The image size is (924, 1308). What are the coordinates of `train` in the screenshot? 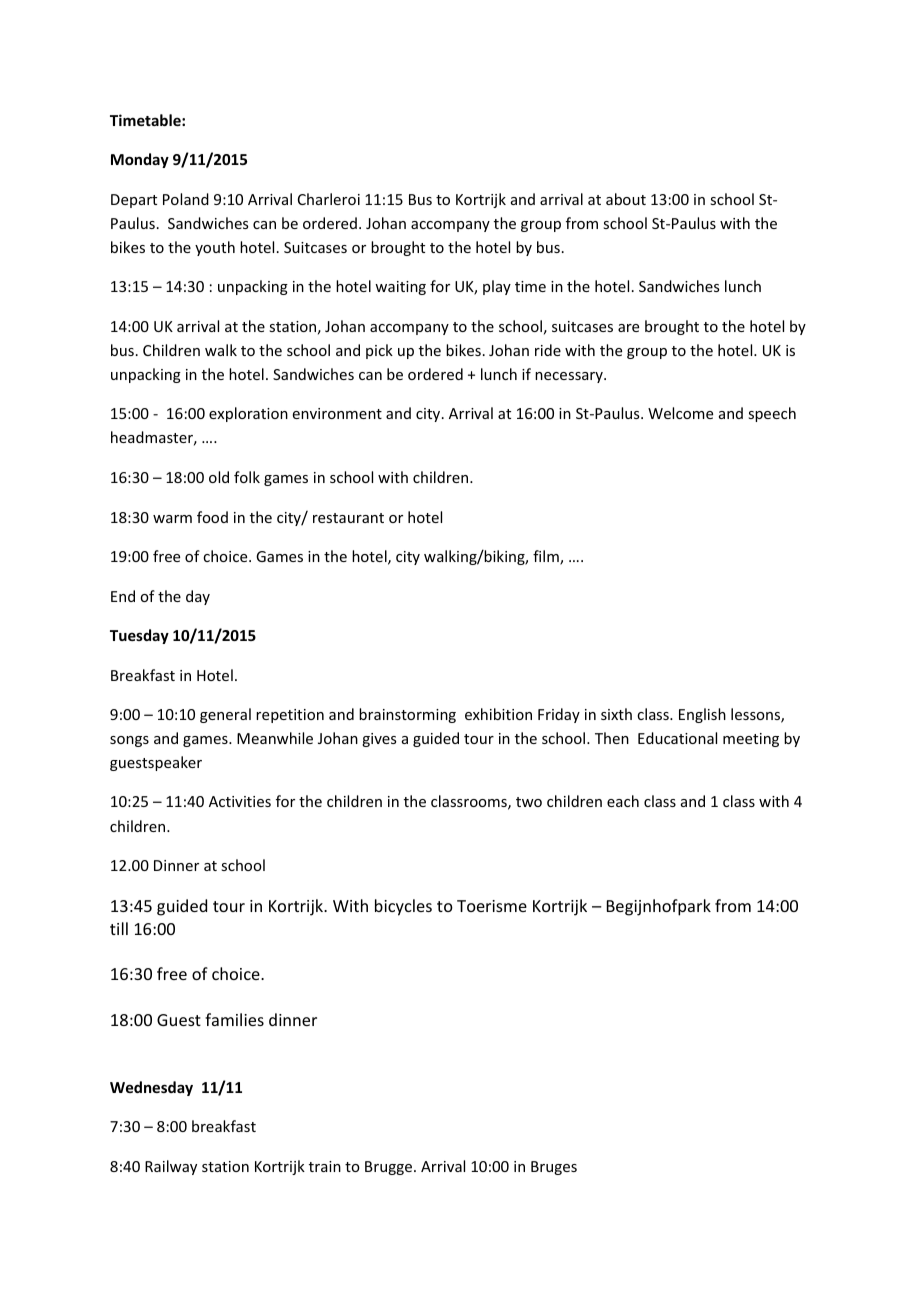 It's located at (325, 1166).
